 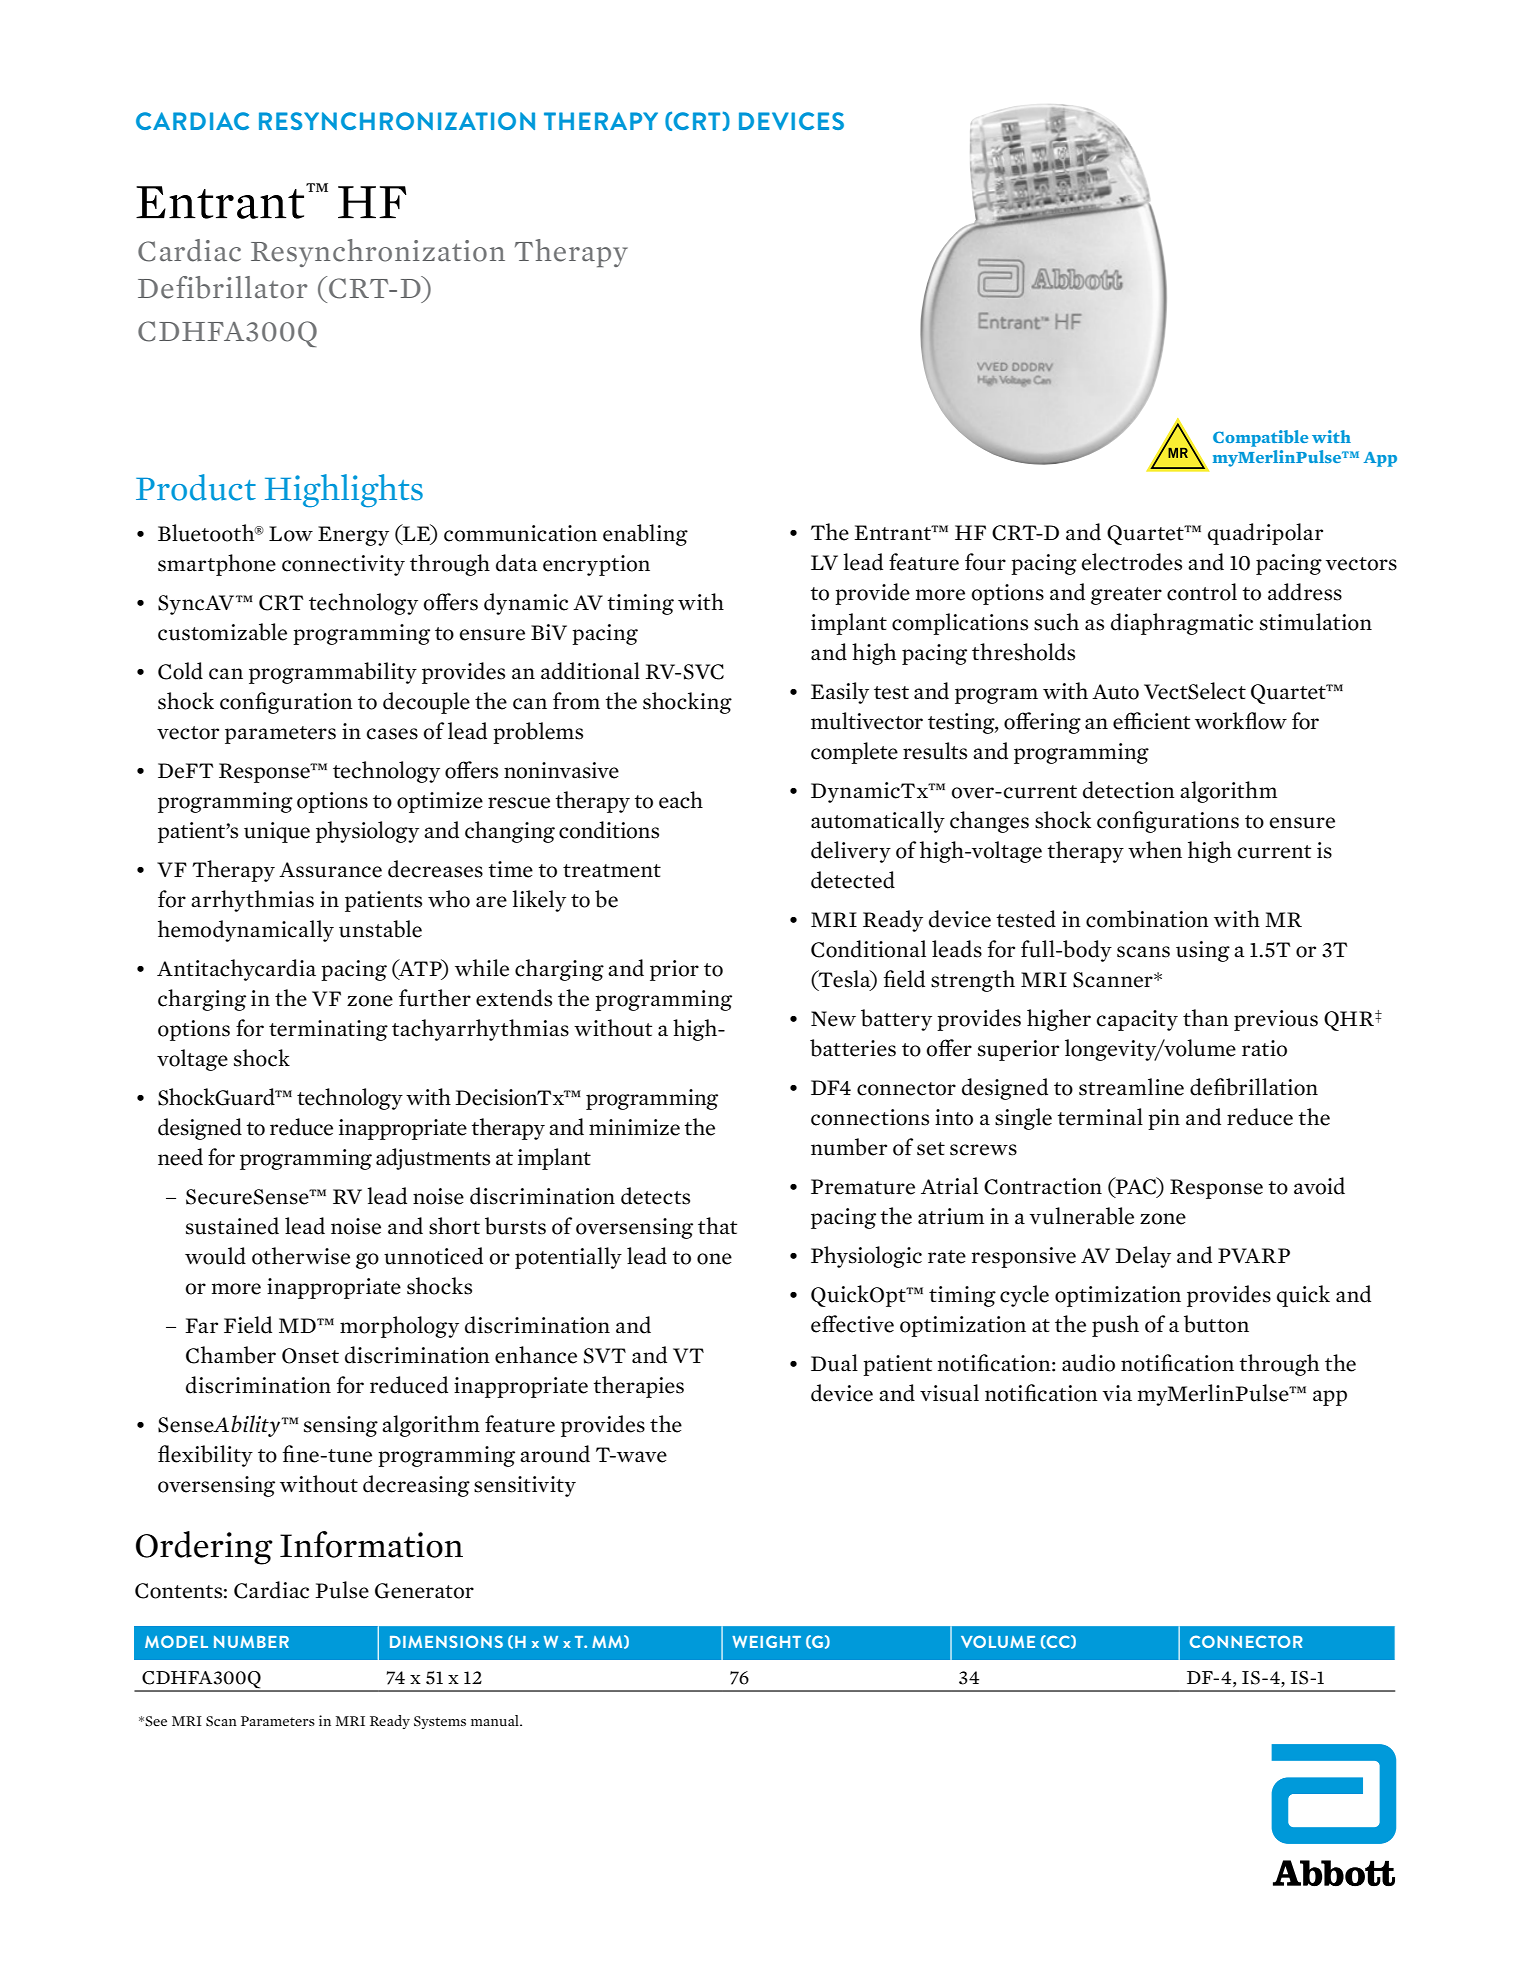 What do you see at coordinates (1202, 592) in the image?
I see `control` at bounding box center [1202, 592].
